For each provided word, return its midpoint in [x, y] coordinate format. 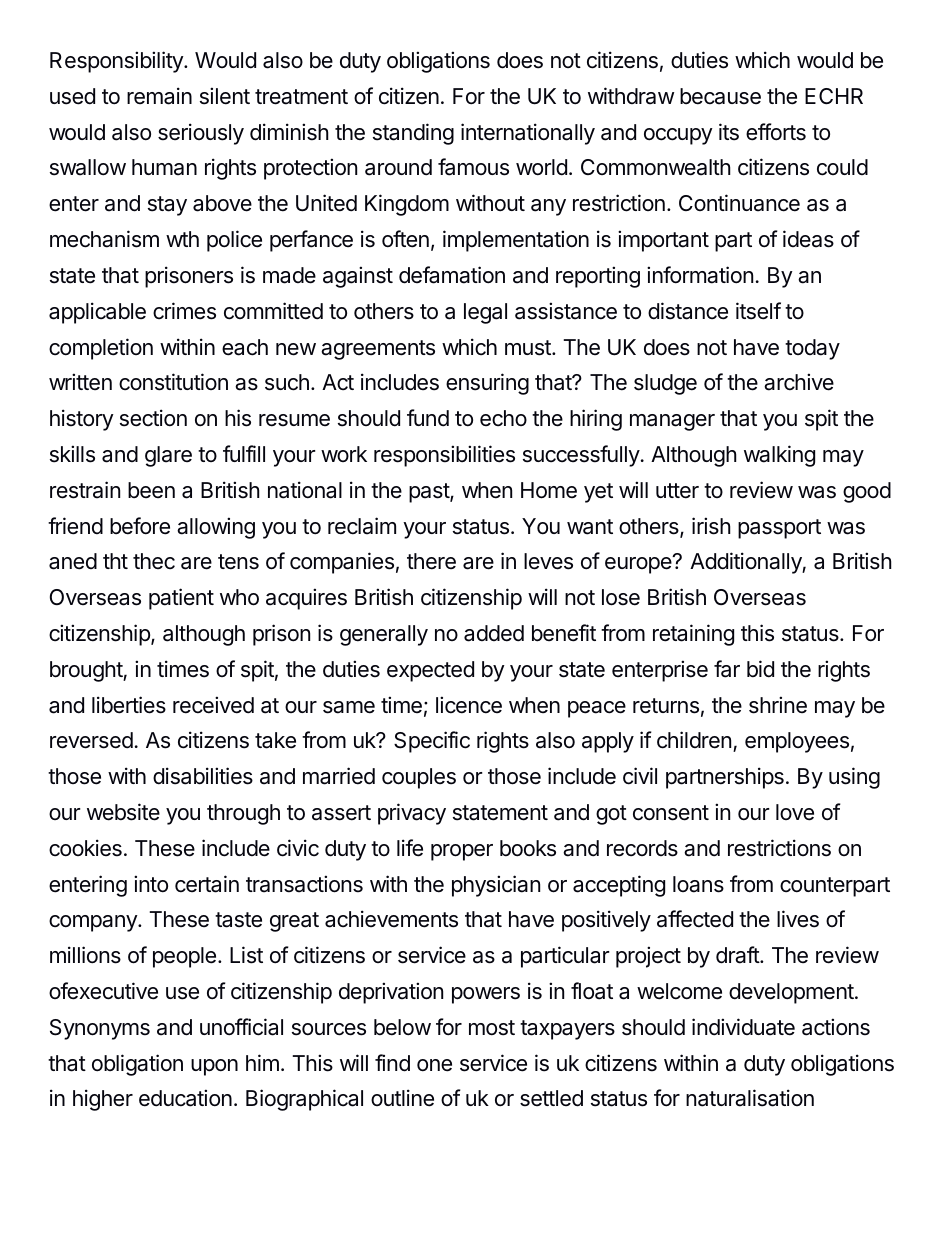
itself [758, 311]
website [123, 812]
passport [779, 529]
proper [462, 852]
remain [159, 96]
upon [214, 1067]
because [720, 96]
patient [181, 599]
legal [485, 313]
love [795, 812]
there [431, 561]
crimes [184, 311]
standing [413, 134]
